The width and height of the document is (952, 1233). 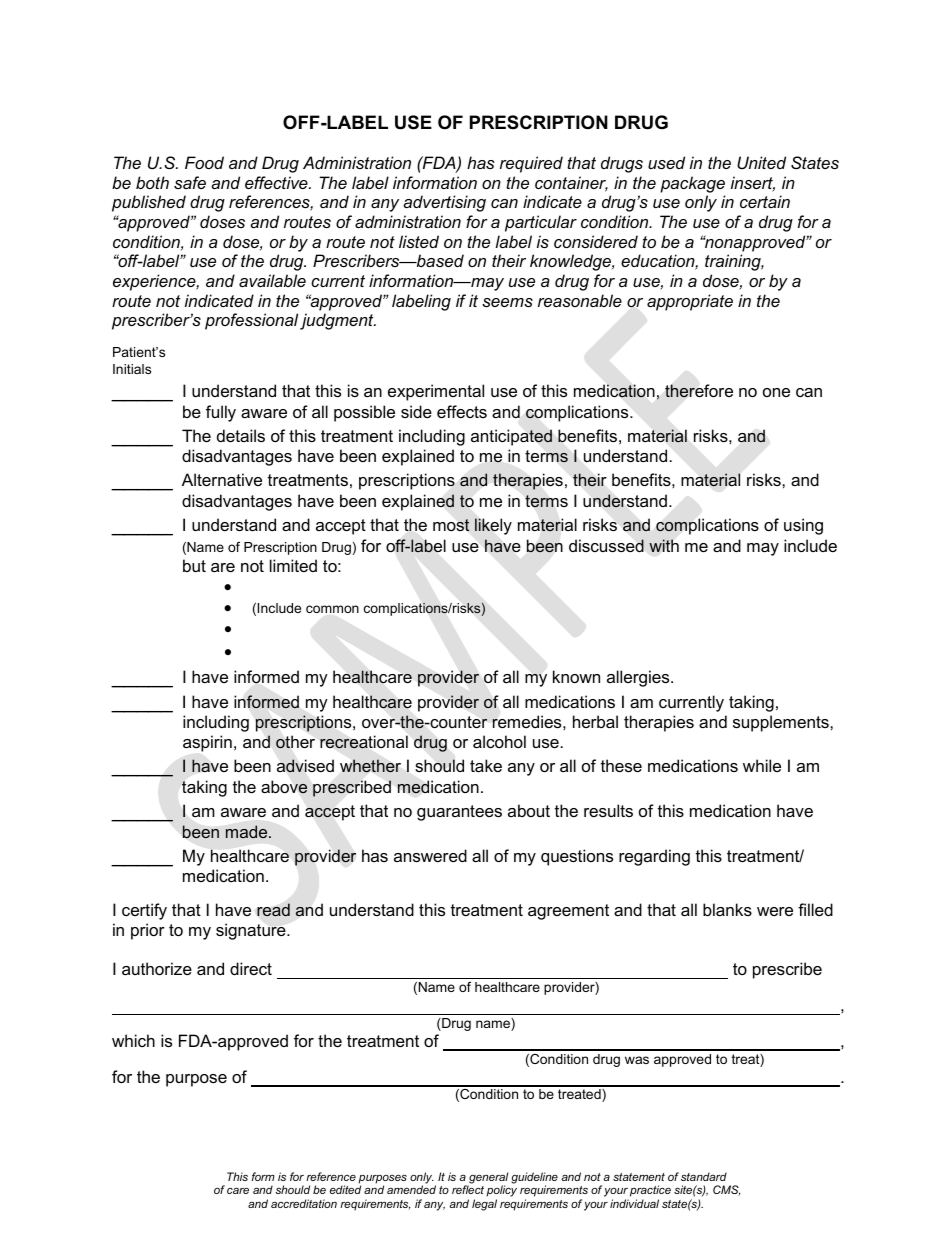 I want to click on aspirin, so click(x=207, y=743).
